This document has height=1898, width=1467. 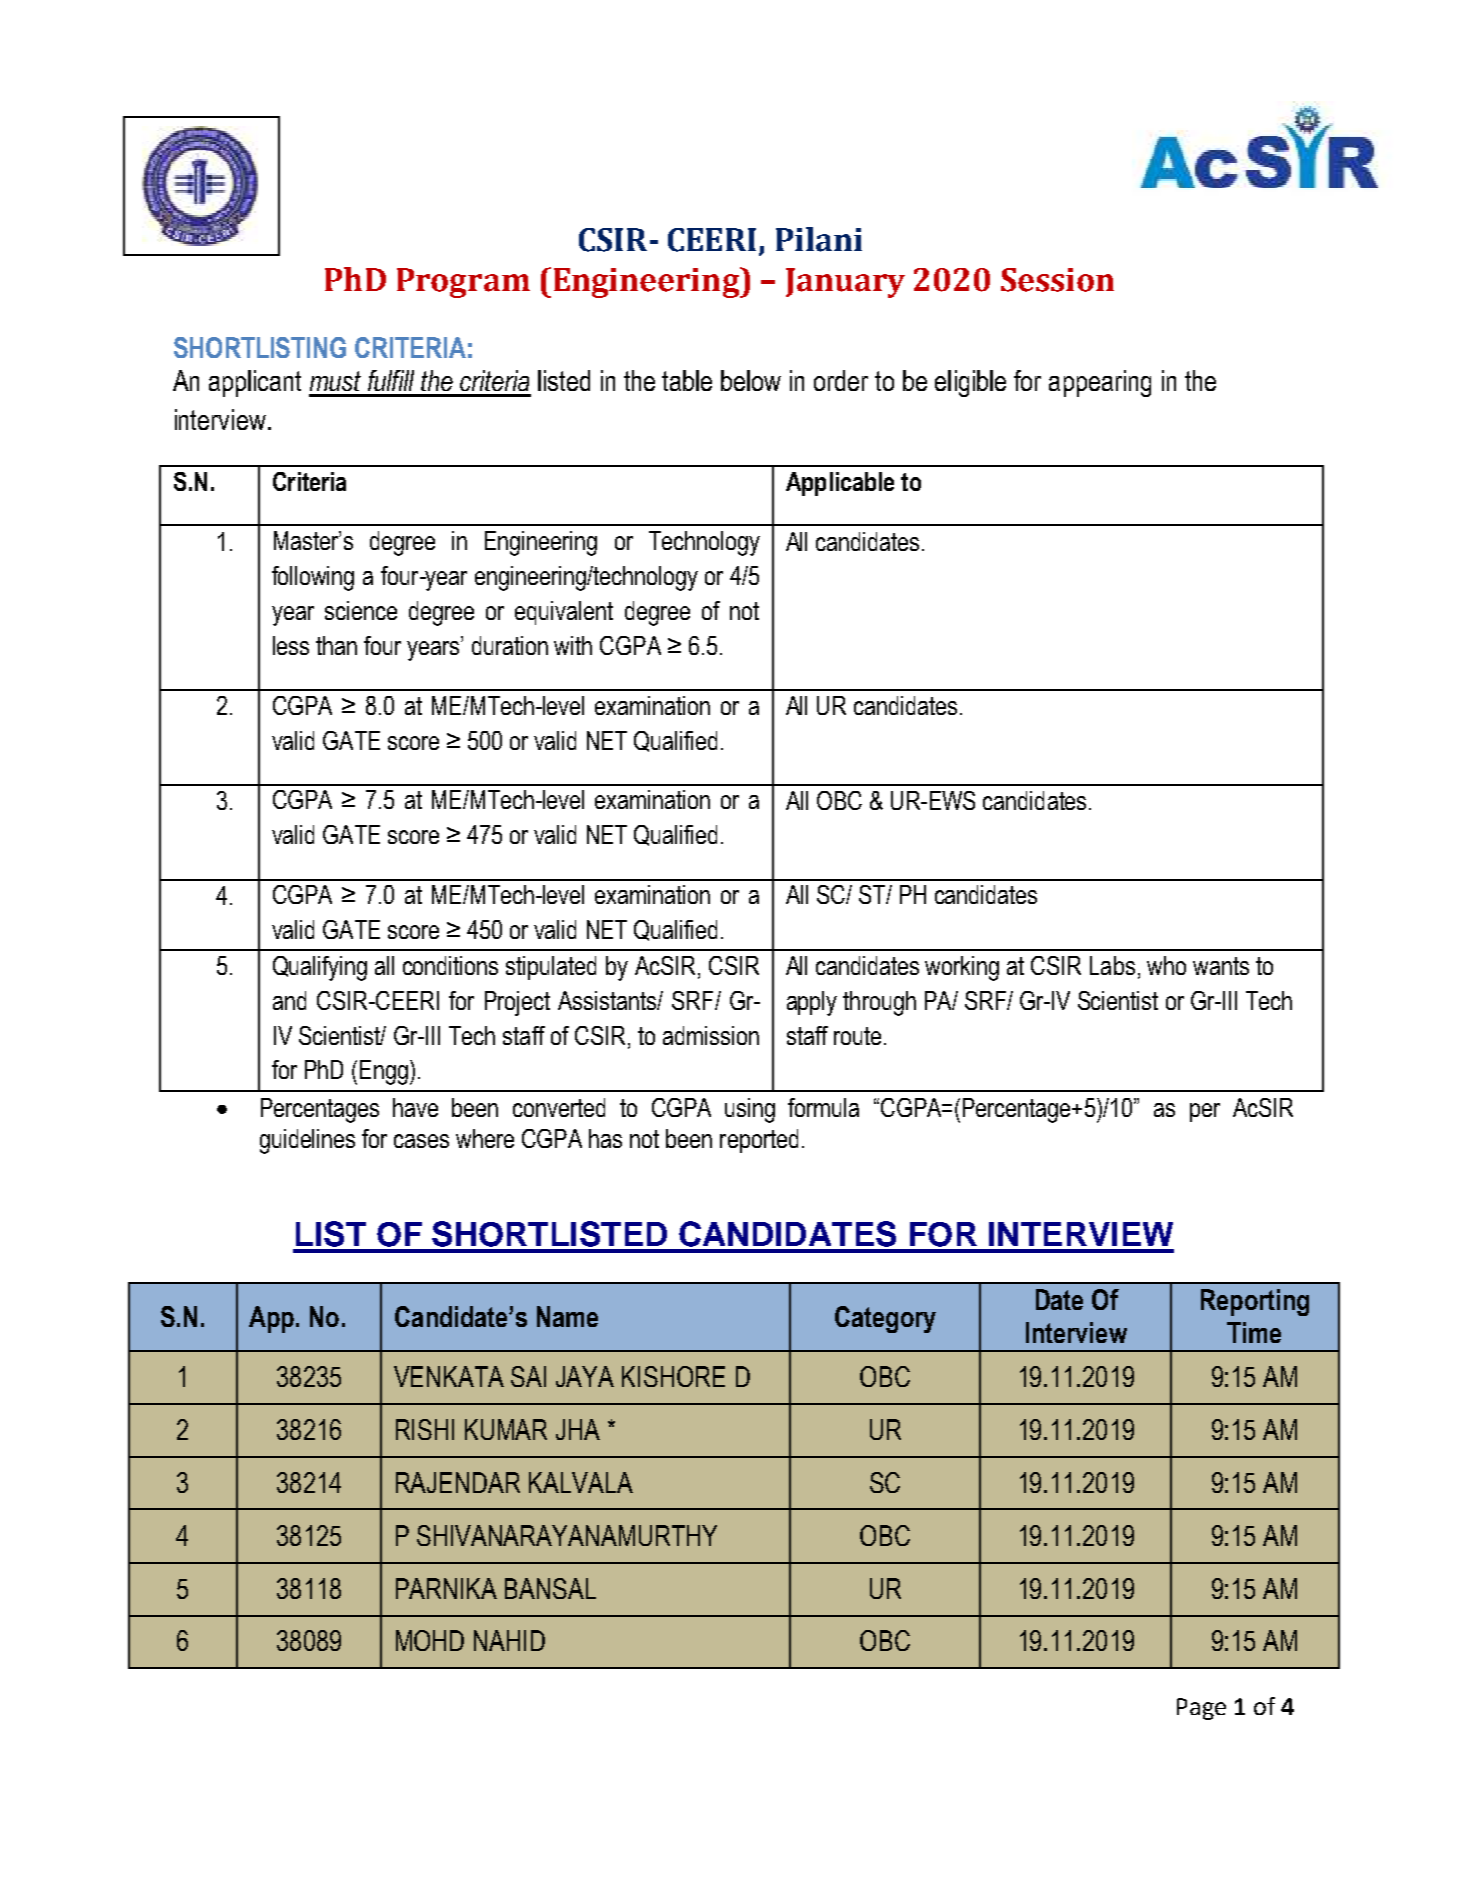 What do you see at coordinates (1112, 965) in the document?
I see `Labs` at bounding box center [1112, 965].
